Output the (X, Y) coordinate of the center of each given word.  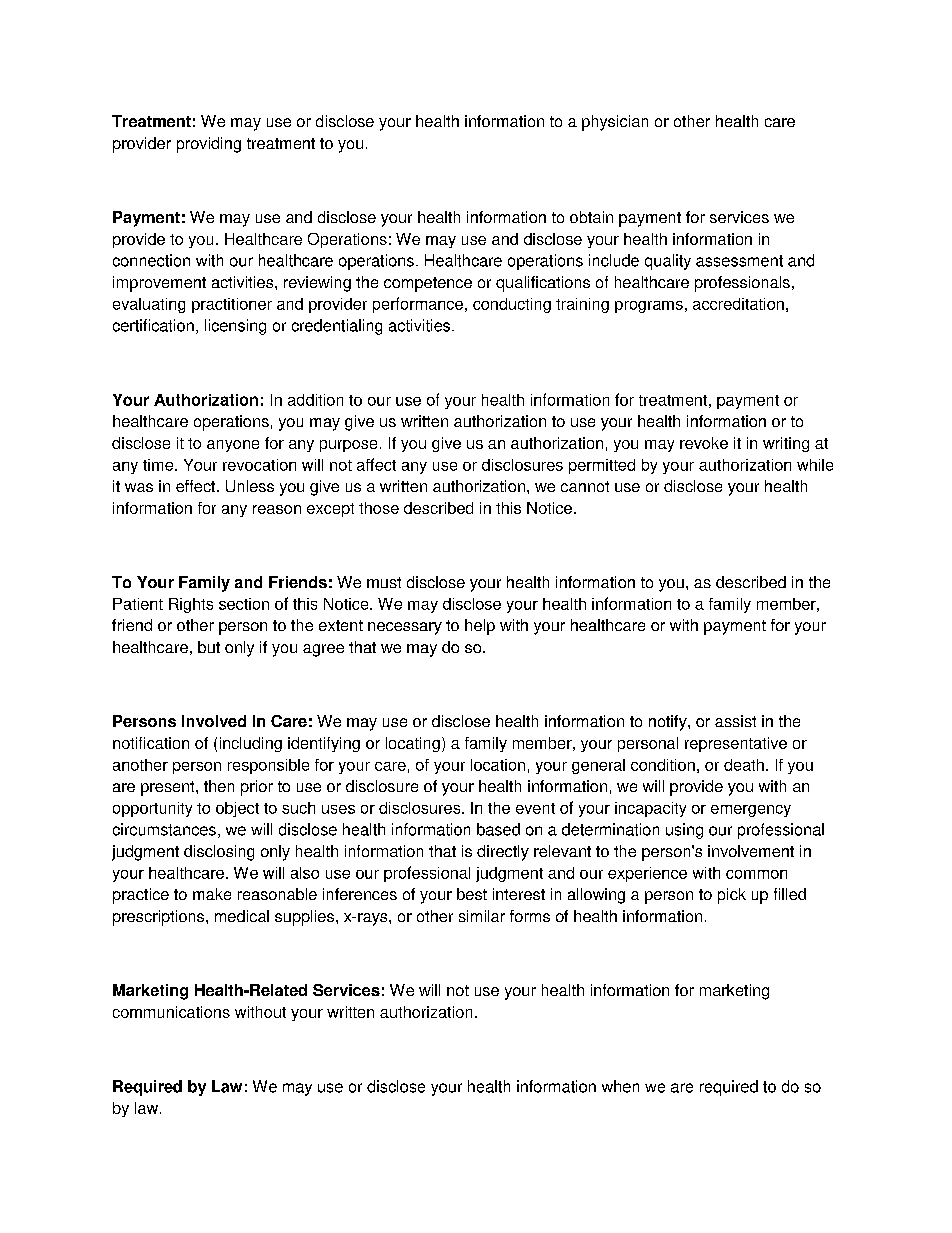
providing (209, 145)
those (379, 508)
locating (413, 744)
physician (615, 123)
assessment (739, 261)
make (212, 894)
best (472, 894)
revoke (704, 443)
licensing (235, 327)
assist (735, 721)
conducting (512, 305)
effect (197, 486)
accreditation (738, 304)
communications (171, 1012)
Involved (214, 721)
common (756, 874)
